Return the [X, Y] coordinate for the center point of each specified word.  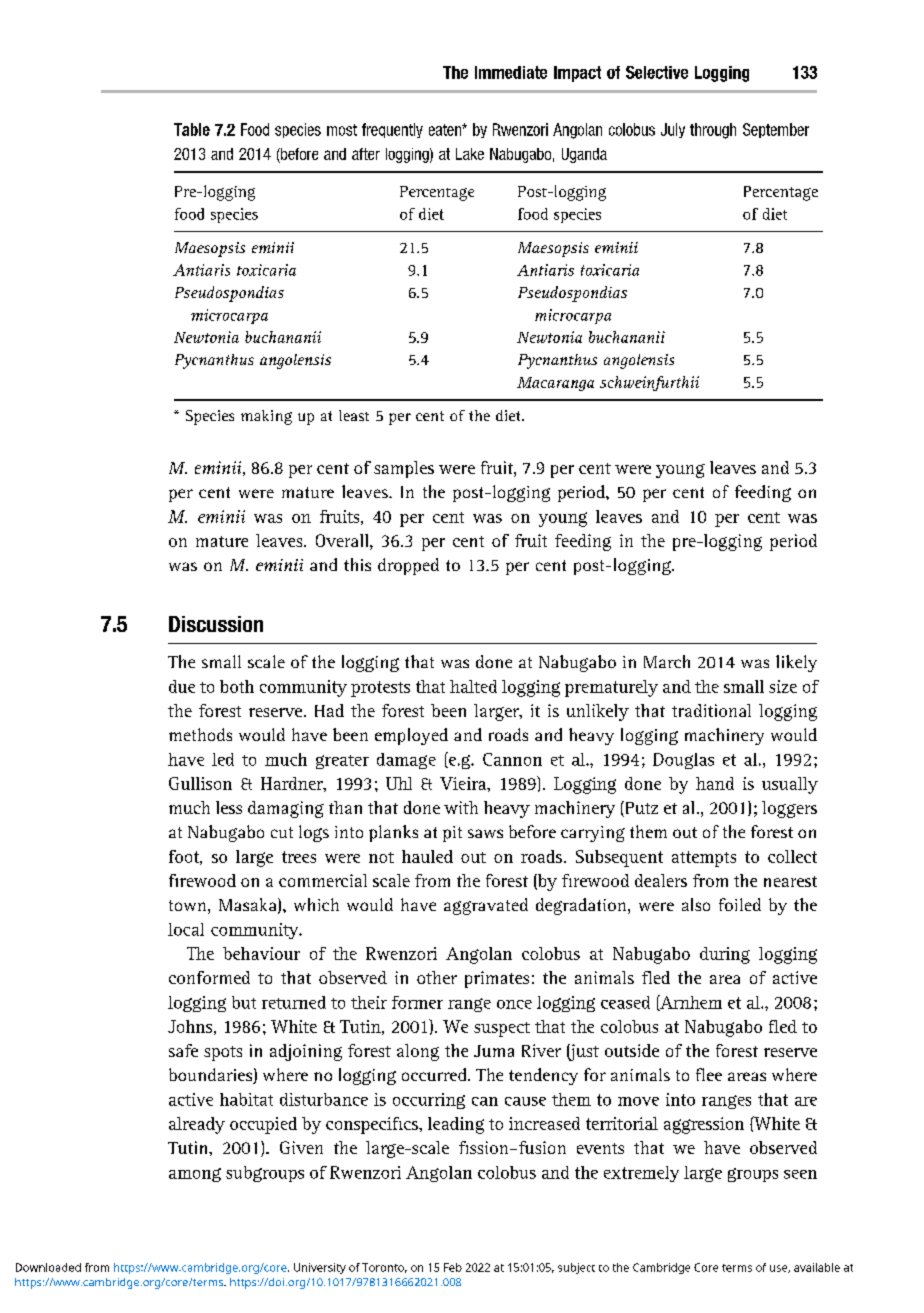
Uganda [584, 155]
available [817, 1267]
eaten [446, 130]
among [195, 1175]
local [186, 929]
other [437, 977]
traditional [711, 710]
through [713, 131]
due [182, 686]
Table [192, 129]
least [354, 415]
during [725, 955]
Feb [453, 1267]
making [266, 417]
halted [473, 686]
